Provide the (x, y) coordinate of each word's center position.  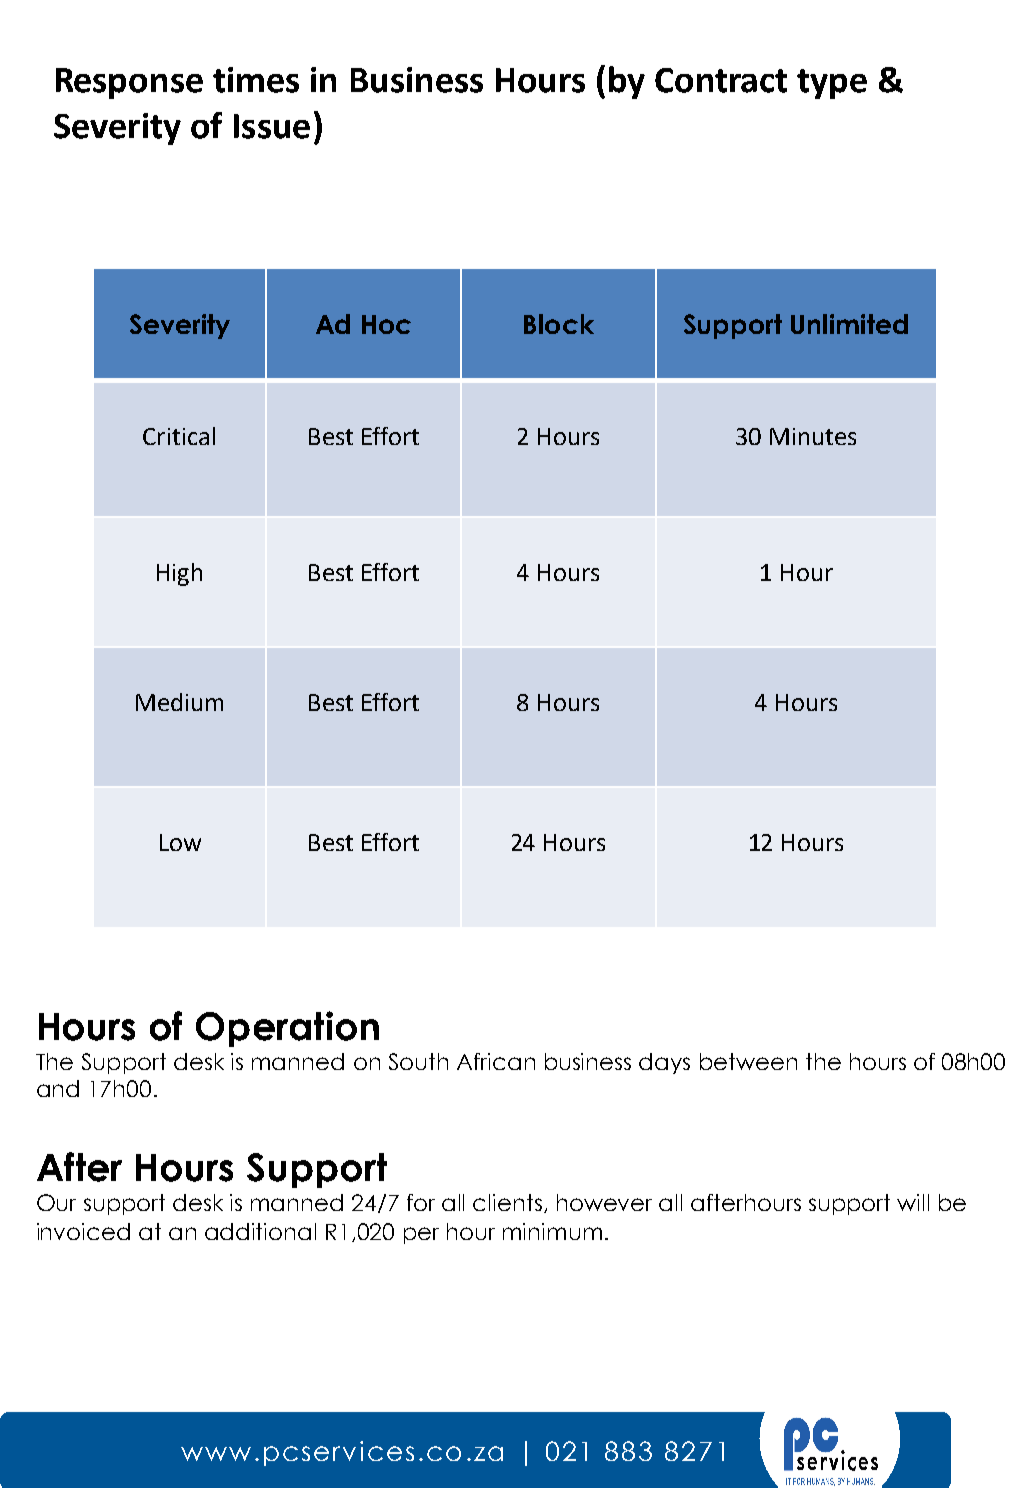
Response (129, 83)
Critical (179, 436)
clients (507, 1202)
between (748, 1061)
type (832, 84)
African (496, 1061)
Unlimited (849, 324)
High (179, 574)
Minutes (813, 436)
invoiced (83, 1231)
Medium (179, 702)
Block (559, 324)
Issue (272, 126)
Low (180, 842)
